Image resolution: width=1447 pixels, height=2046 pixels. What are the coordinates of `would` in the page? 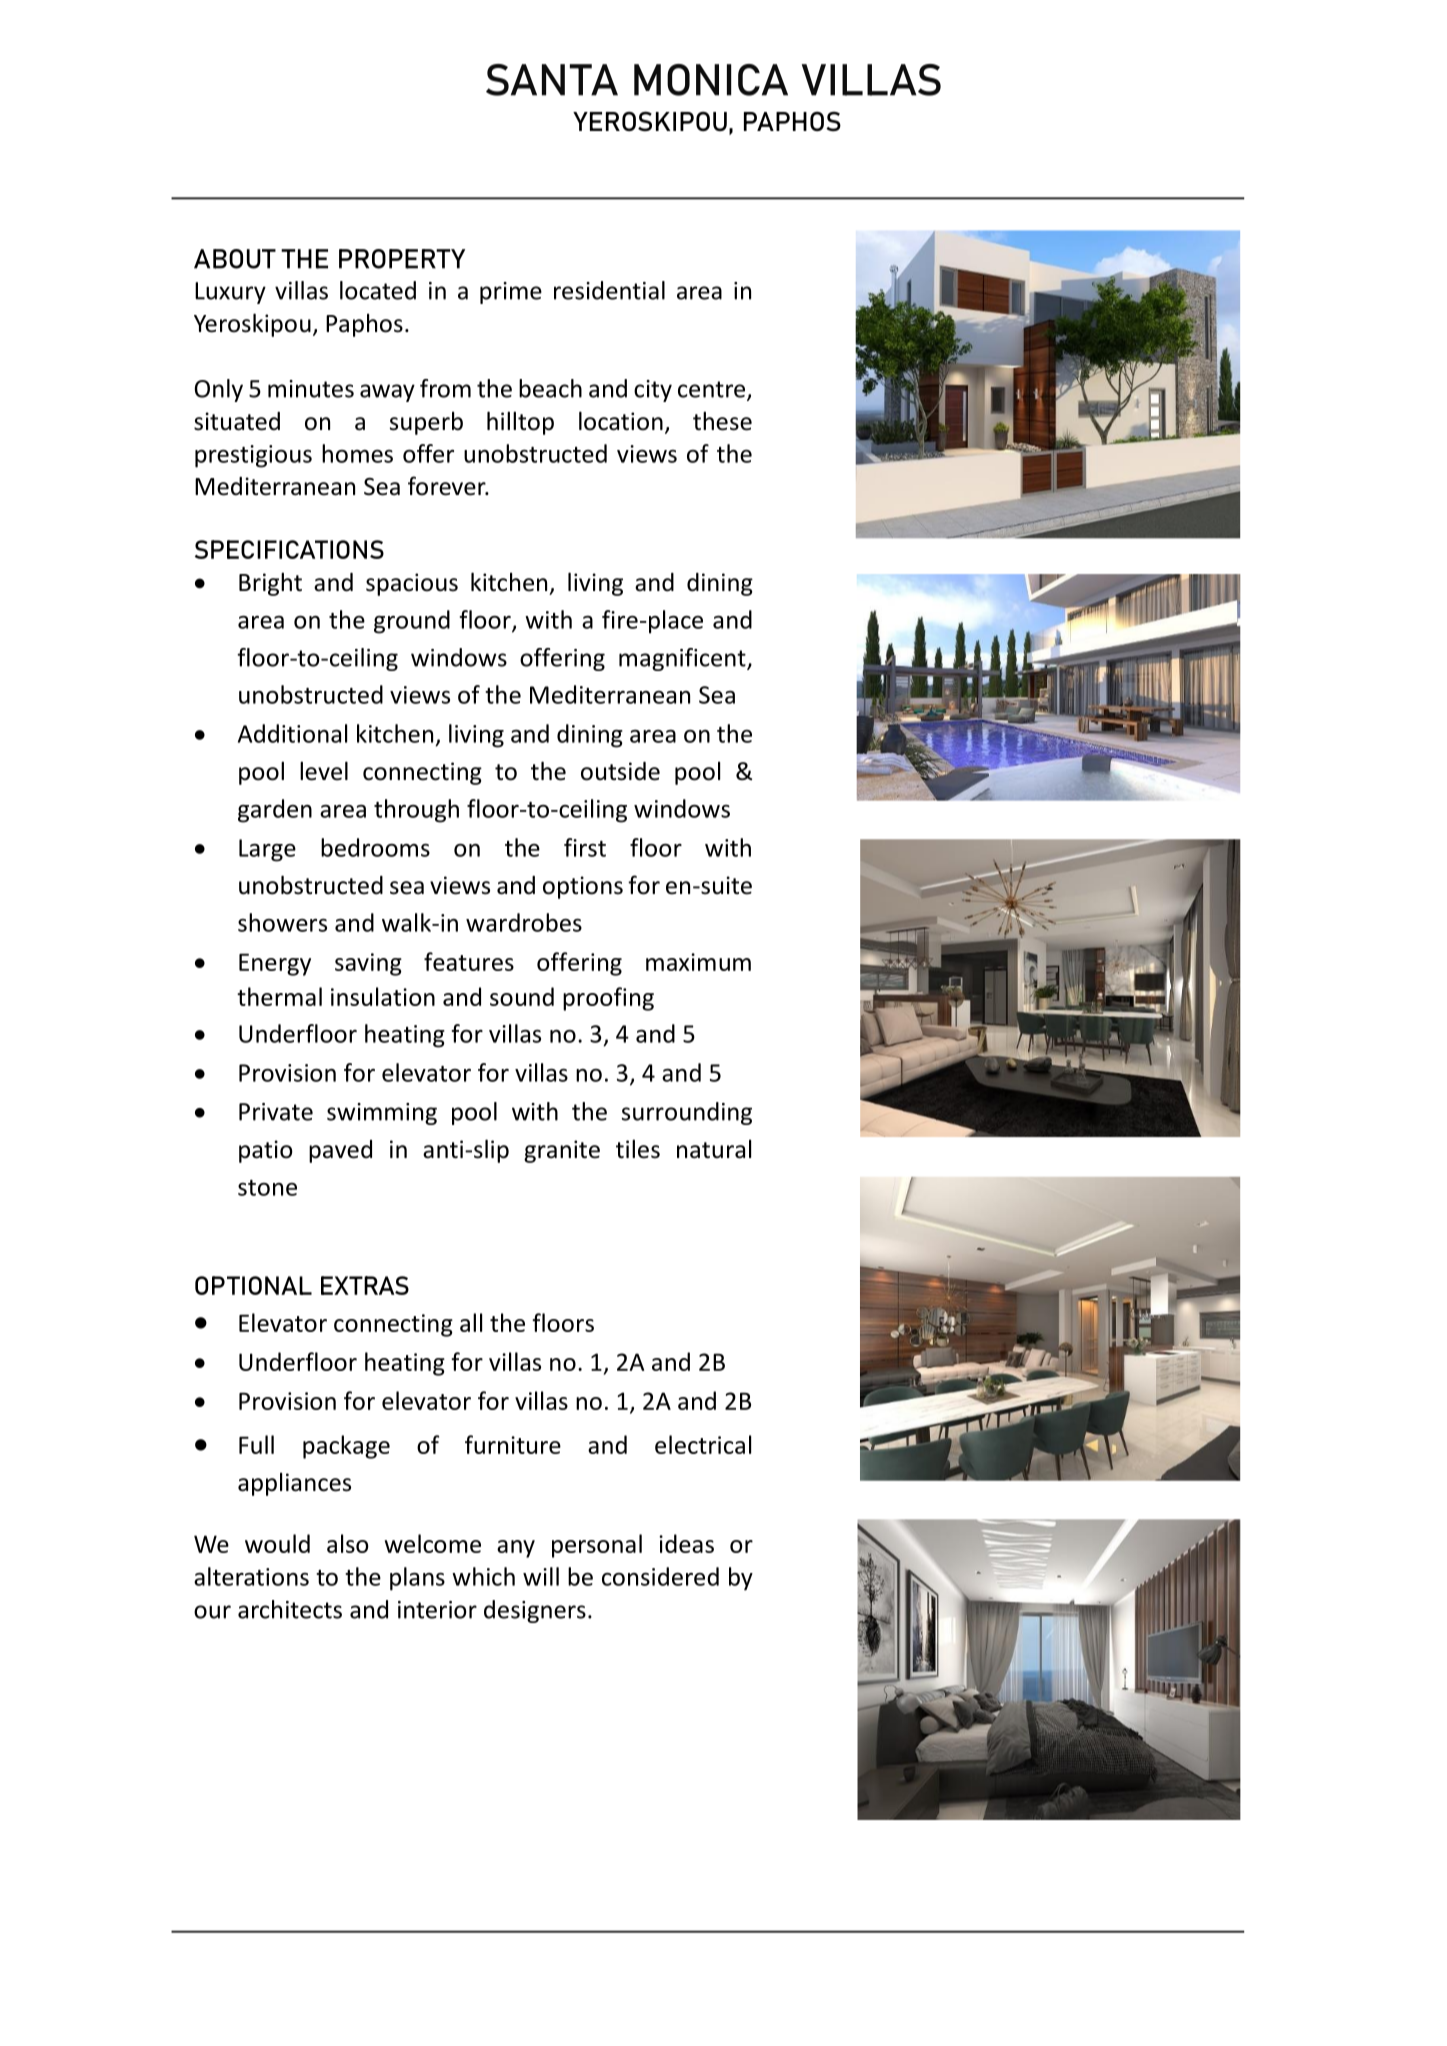 It's located at (277, 1543).
